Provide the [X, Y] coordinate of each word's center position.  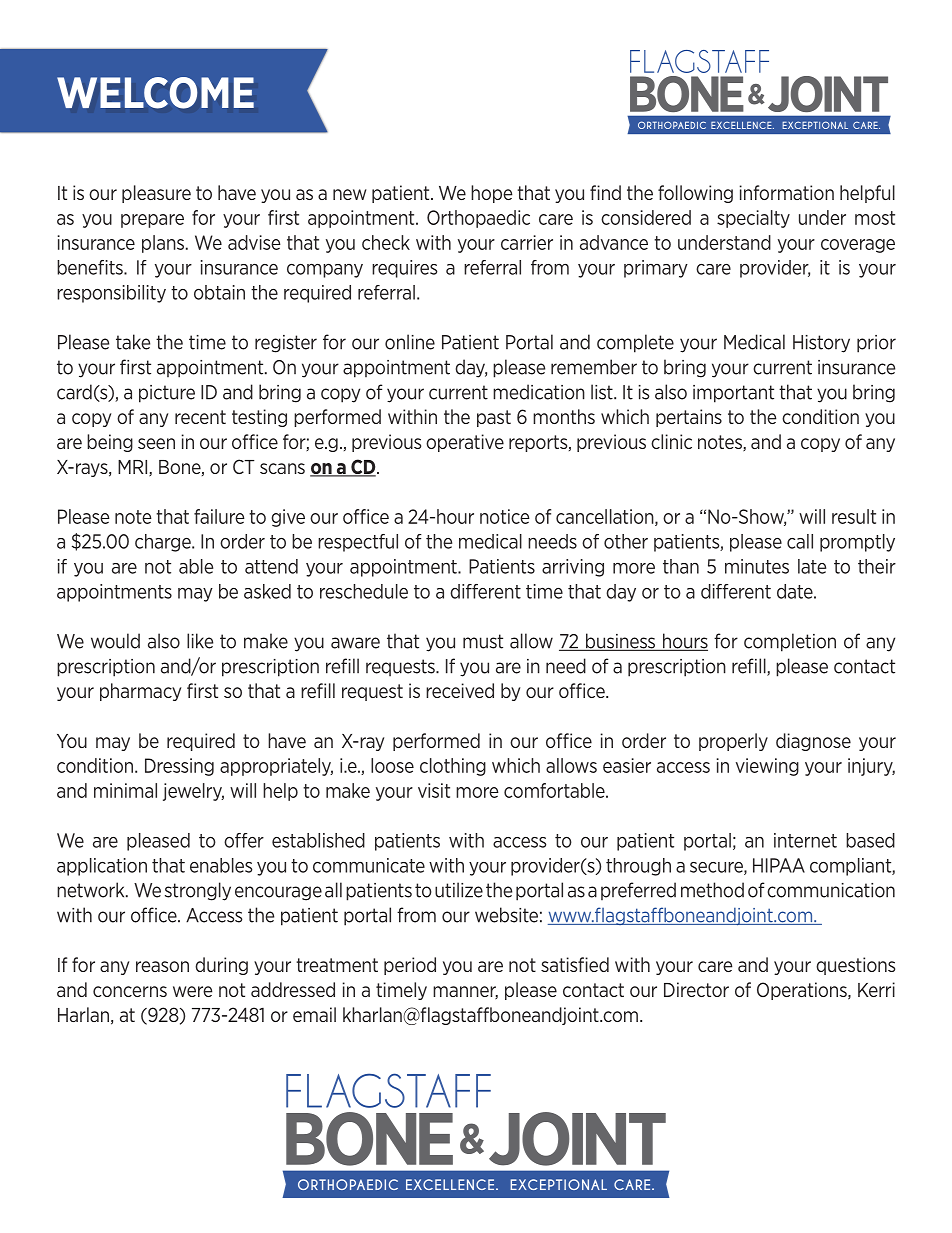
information [787, 192]
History [821, 344]
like [200, 641]
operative [465, 443]
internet [805, 840]
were [192, 991]
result [854, 516]
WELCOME [155, 93]
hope [491, 194]
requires [404, 269]
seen [156, 443]
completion [790, 642]
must [483, 641]
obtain [219, 292]
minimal [125, 790]
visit [434, 790]
